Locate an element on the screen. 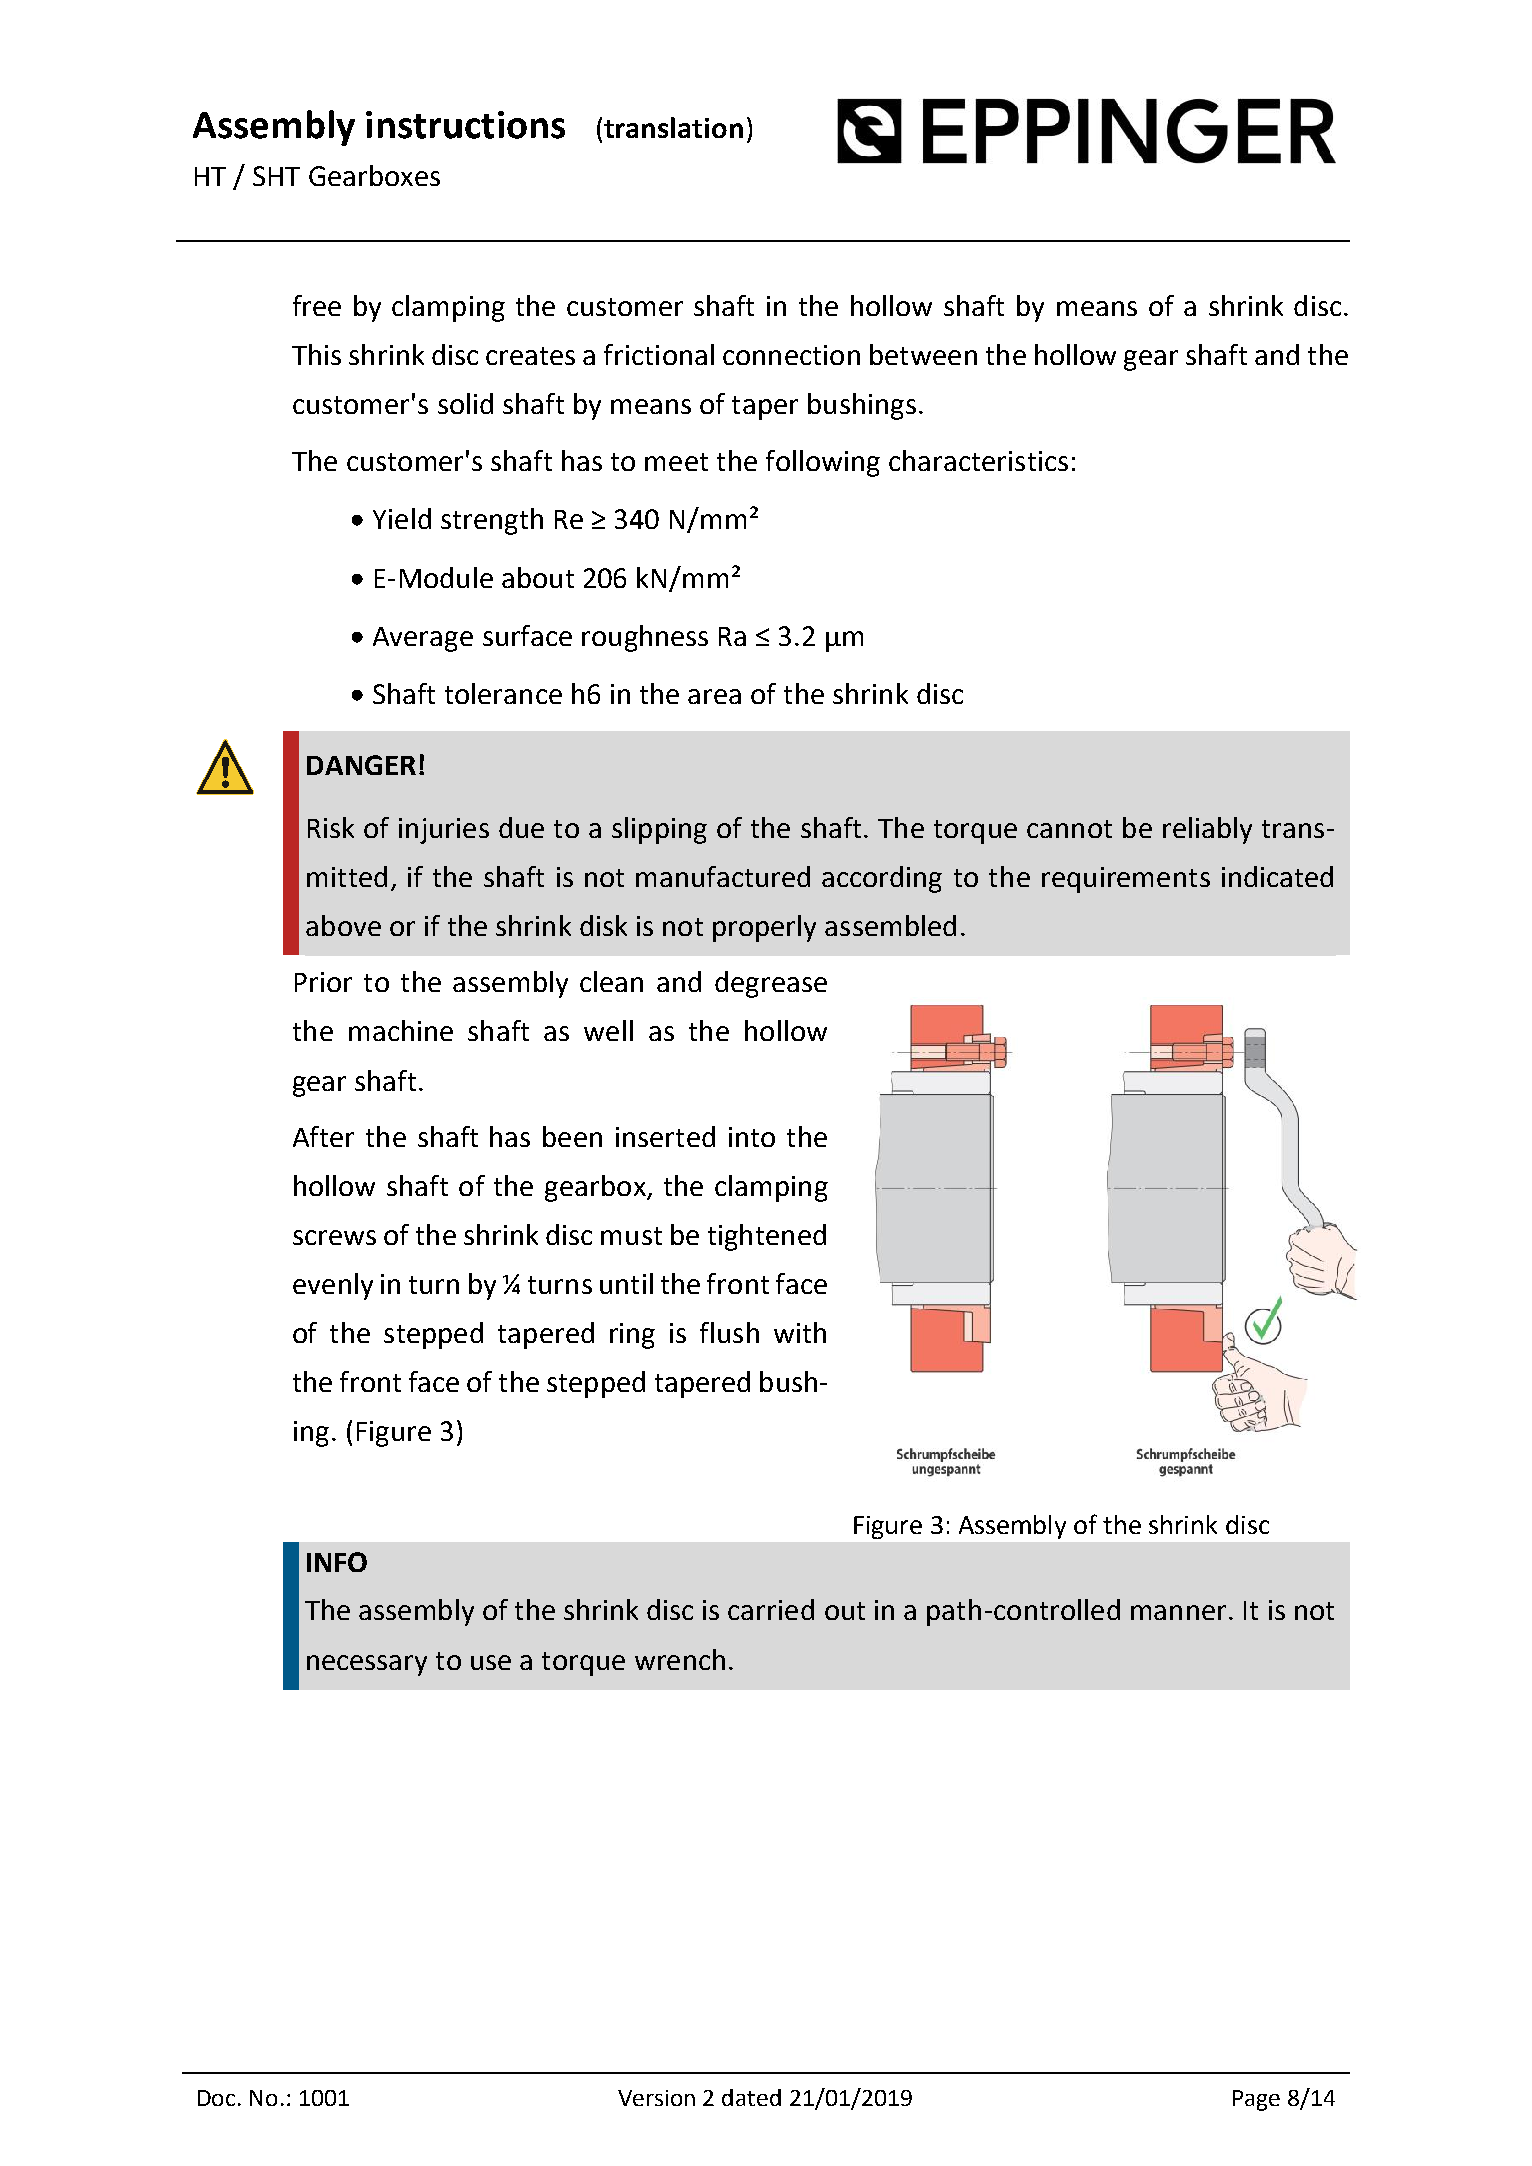 Image resolution: width=1532 pixels, height=2166 pixels. between is located at coordinates (923, 354).
